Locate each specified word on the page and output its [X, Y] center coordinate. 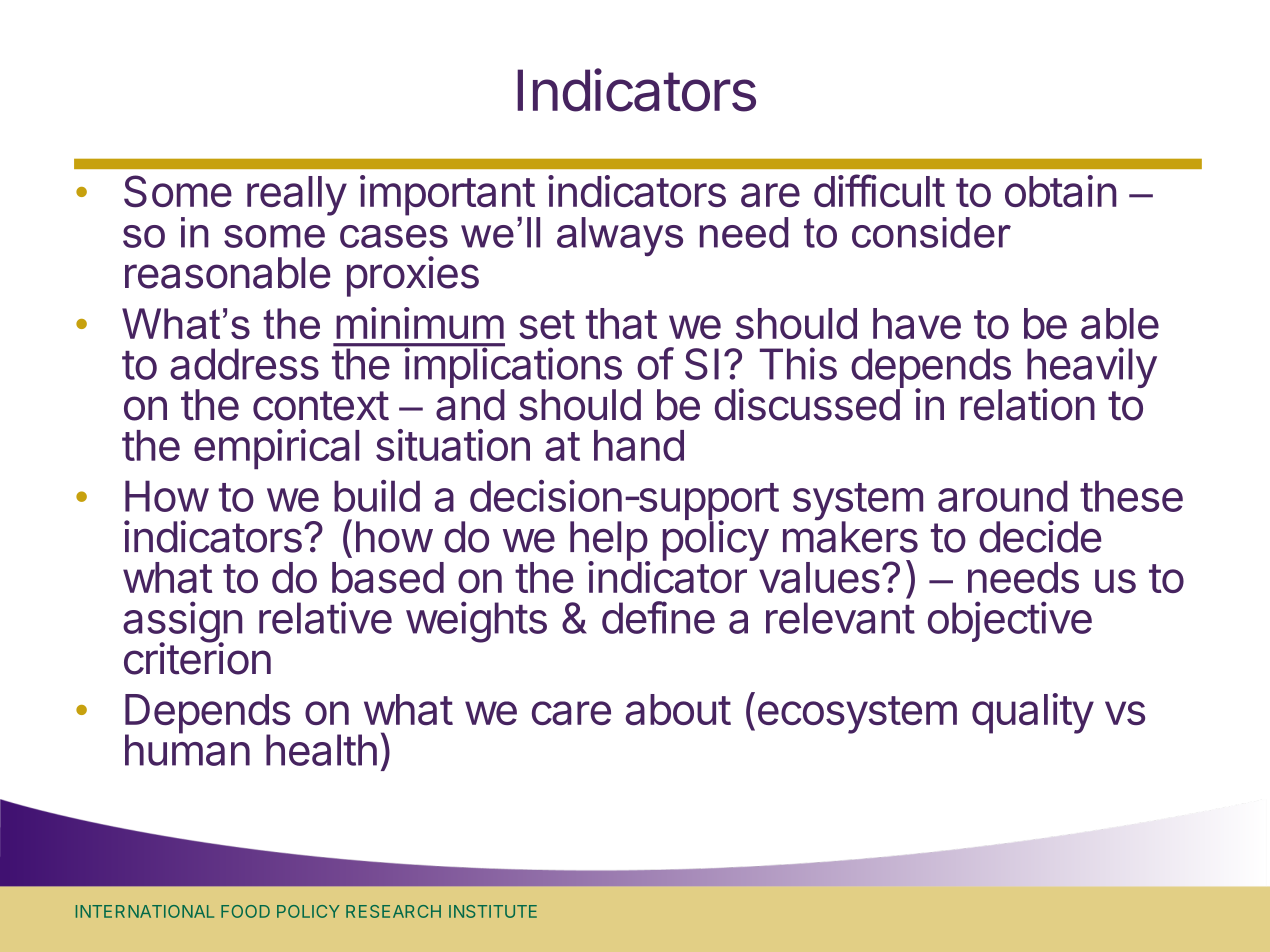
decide [1040, 536]
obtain [1060, 191]
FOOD [245, 911]
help [609, 542]
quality [1033, 713]
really [297, 196]
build [377, 496]
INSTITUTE [493, 911]
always [620, 237]
